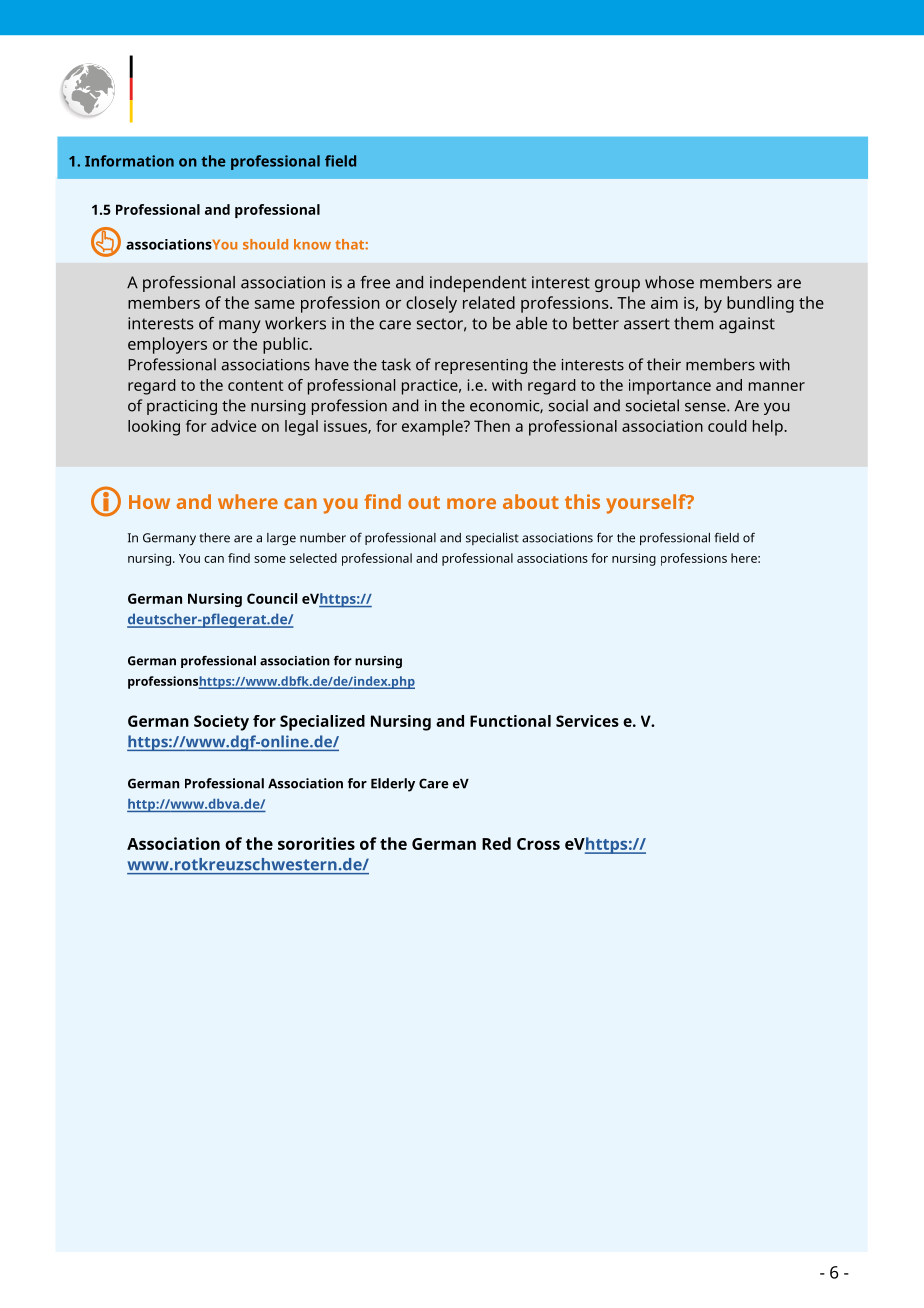  Describe the element at coordinates (669, 282) in the screenshot. I see `whose` at that location.
